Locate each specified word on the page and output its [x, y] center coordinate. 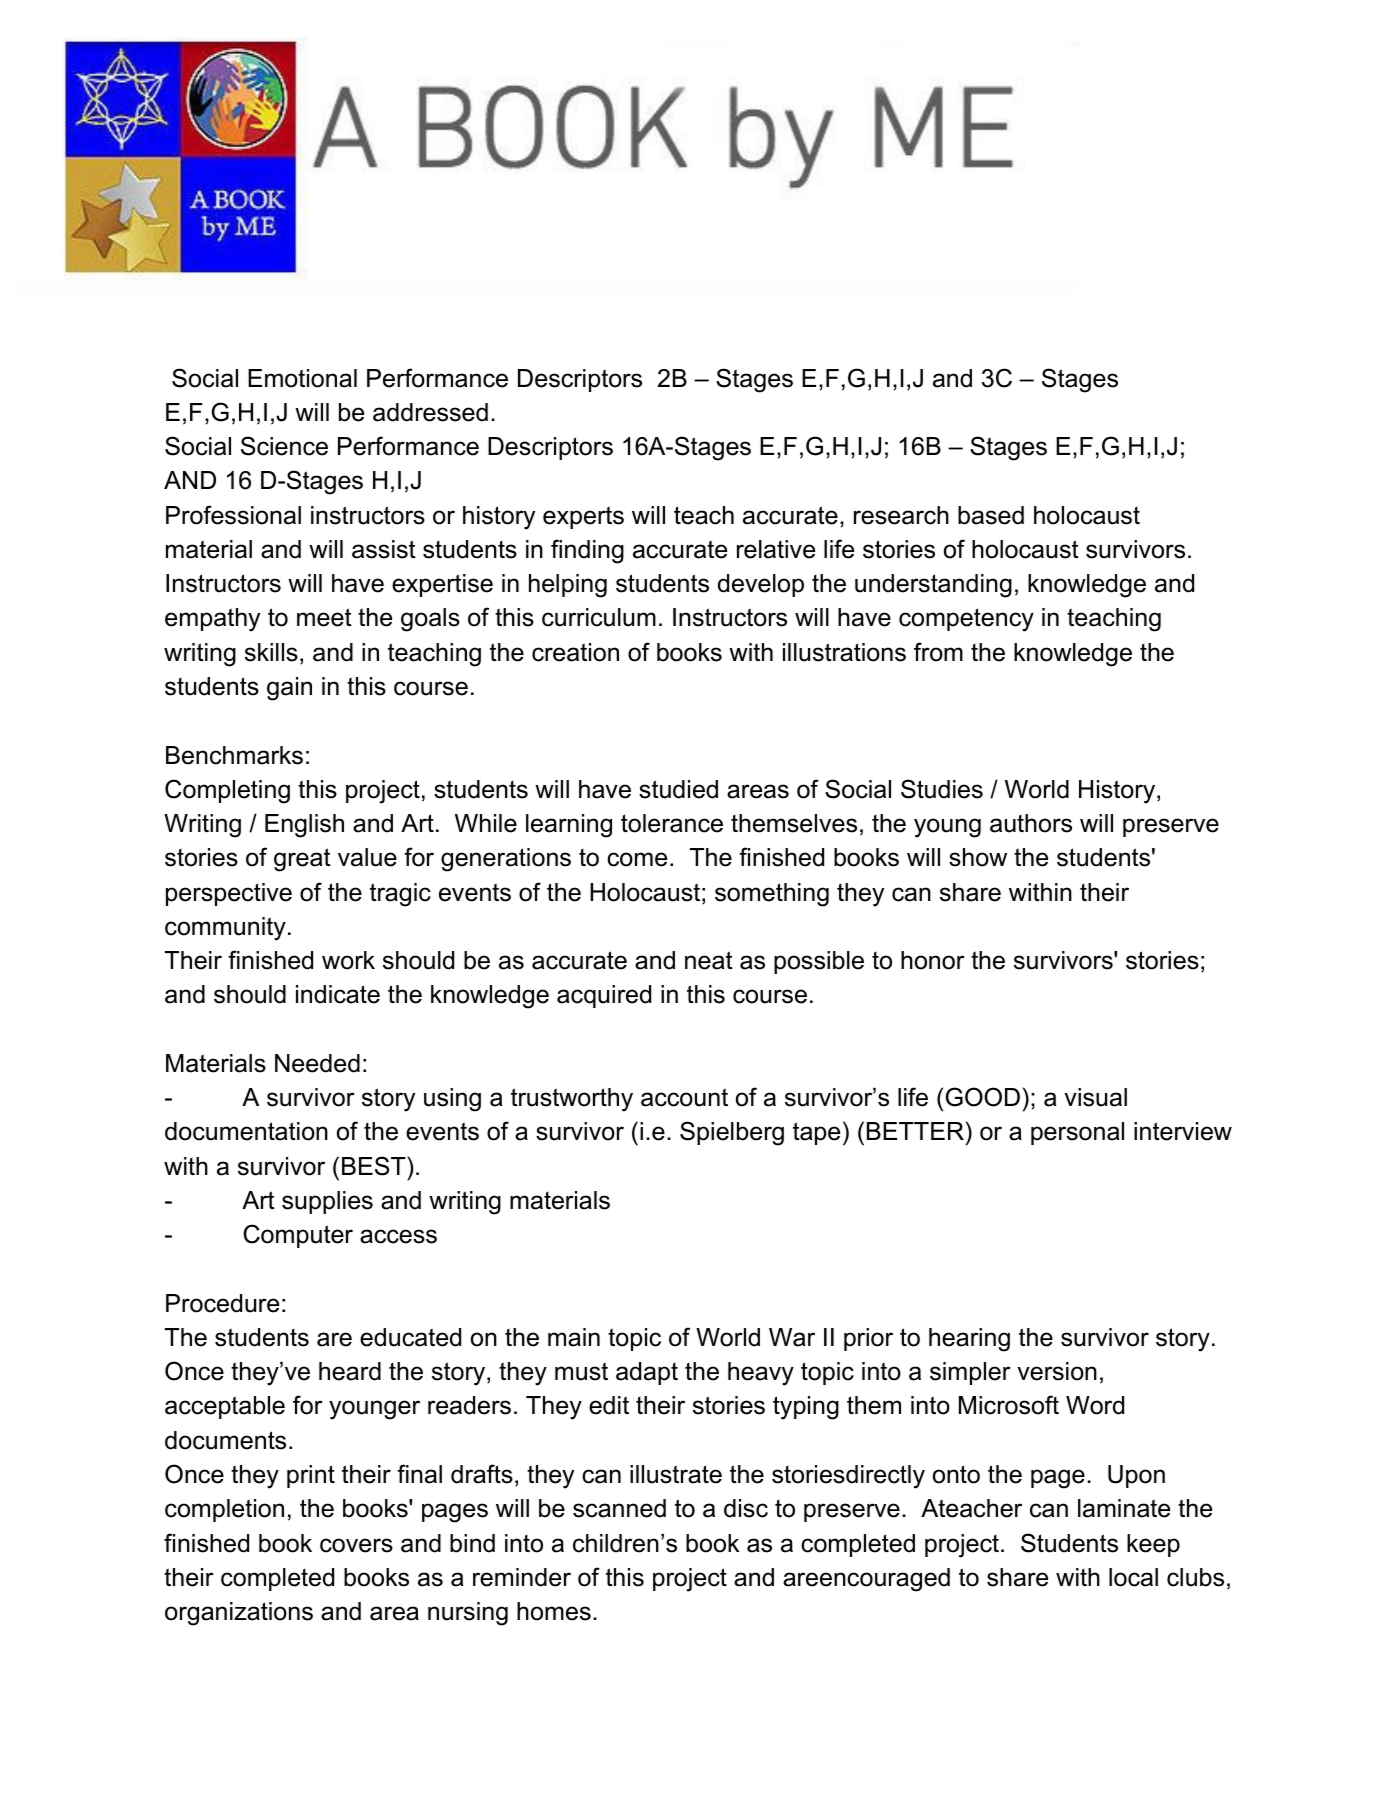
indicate [338, 994]
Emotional [302, 378]
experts [583, 517]
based [991, 515]
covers [356, 1545]
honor [933, 960]
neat [709, 960]
